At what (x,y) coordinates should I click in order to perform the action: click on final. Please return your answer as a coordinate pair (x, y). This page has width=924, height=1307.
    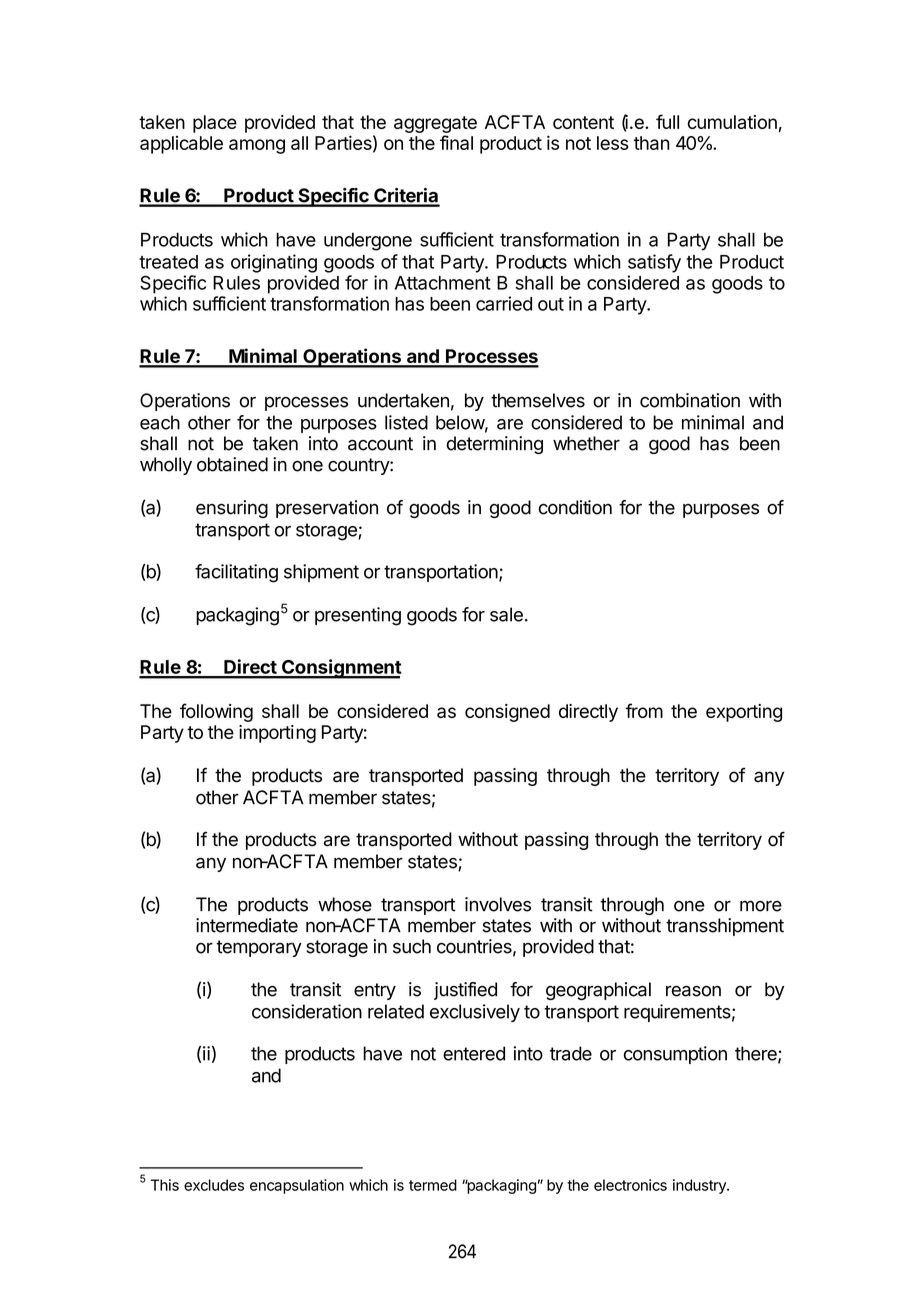
    Looking at the image, I should click on (456, 142).
